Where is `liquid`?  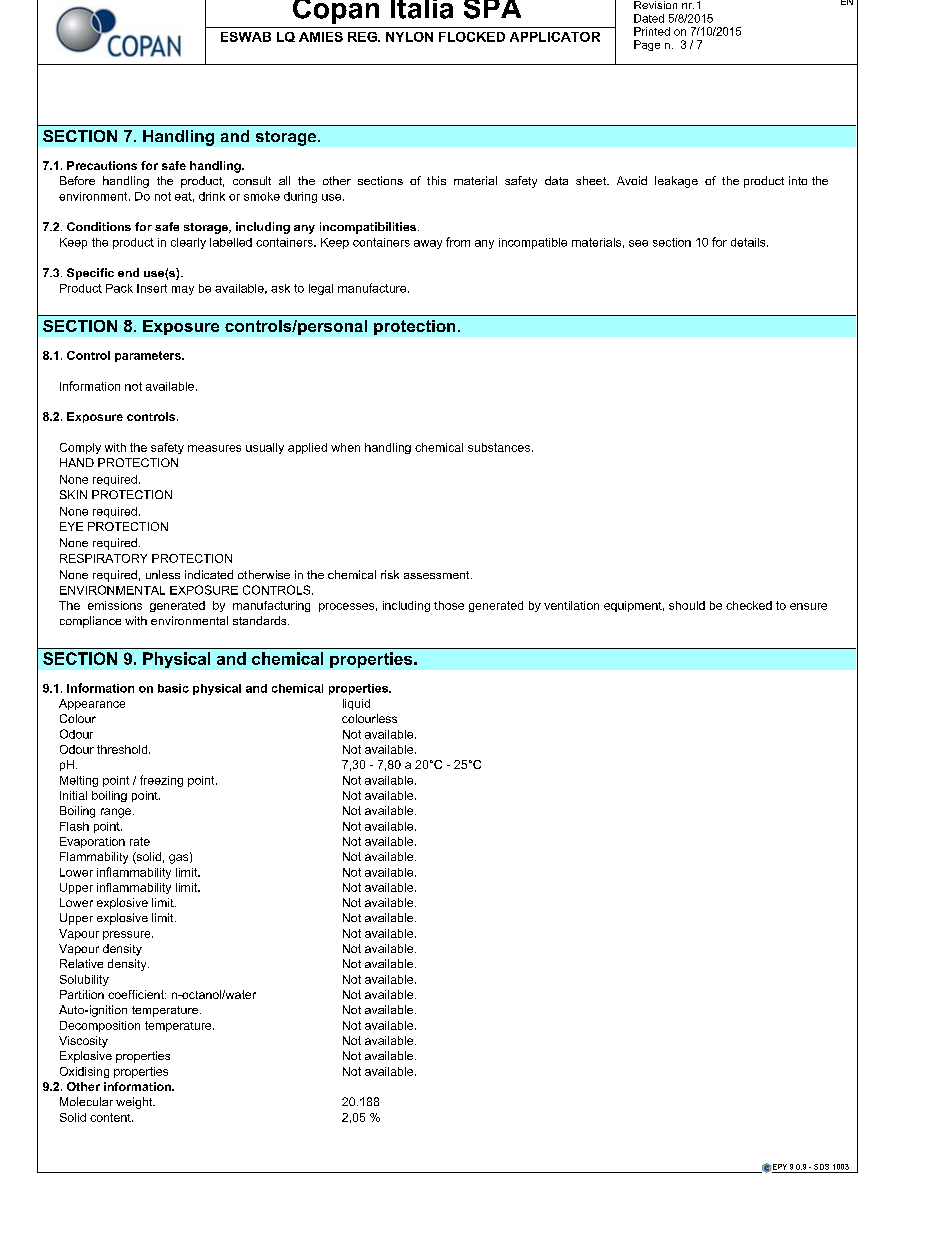
liquid is located at coordinates (356, 704).
